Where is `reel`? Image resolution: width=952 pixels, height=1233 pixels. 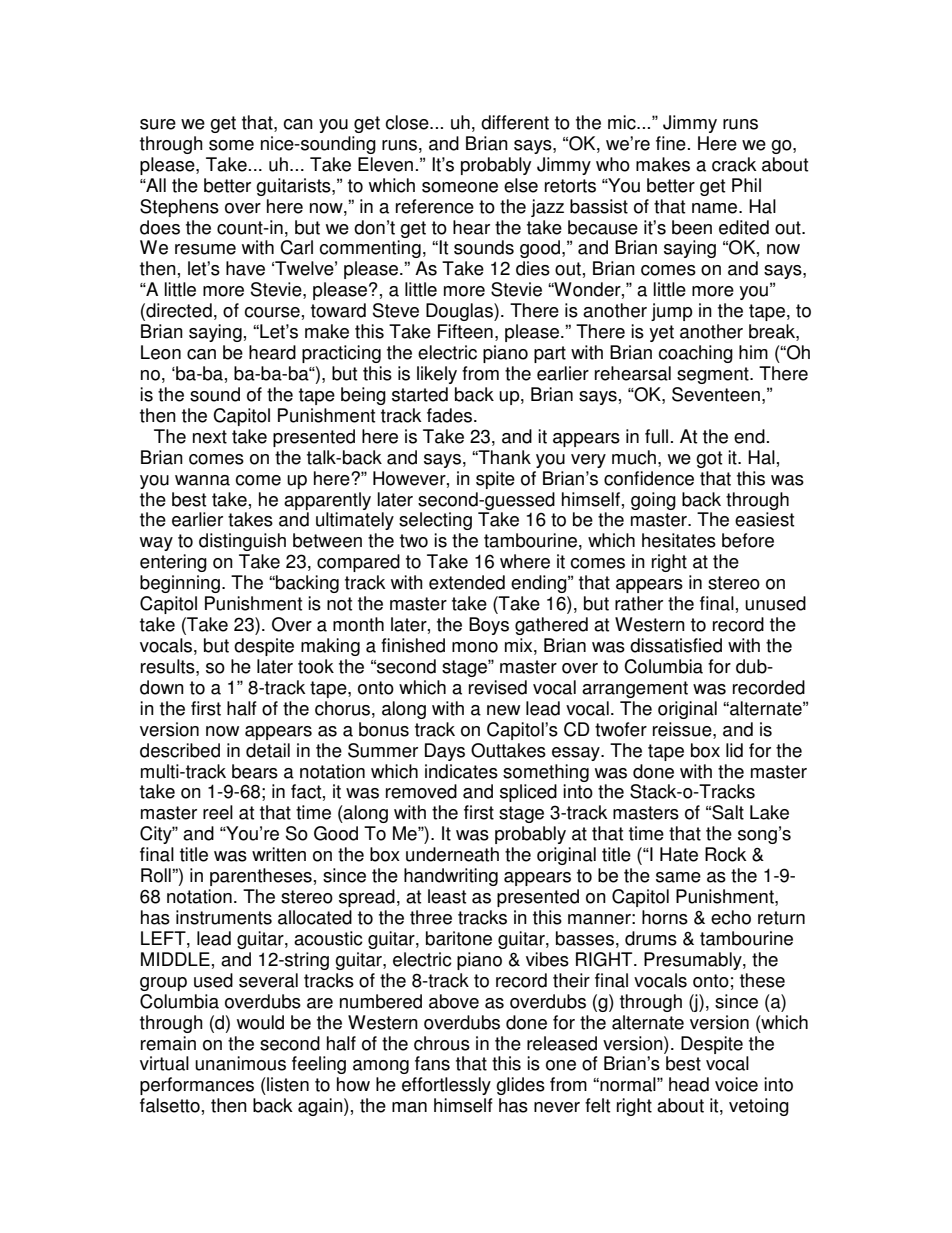 reel is located at coordinates (218, 812).
